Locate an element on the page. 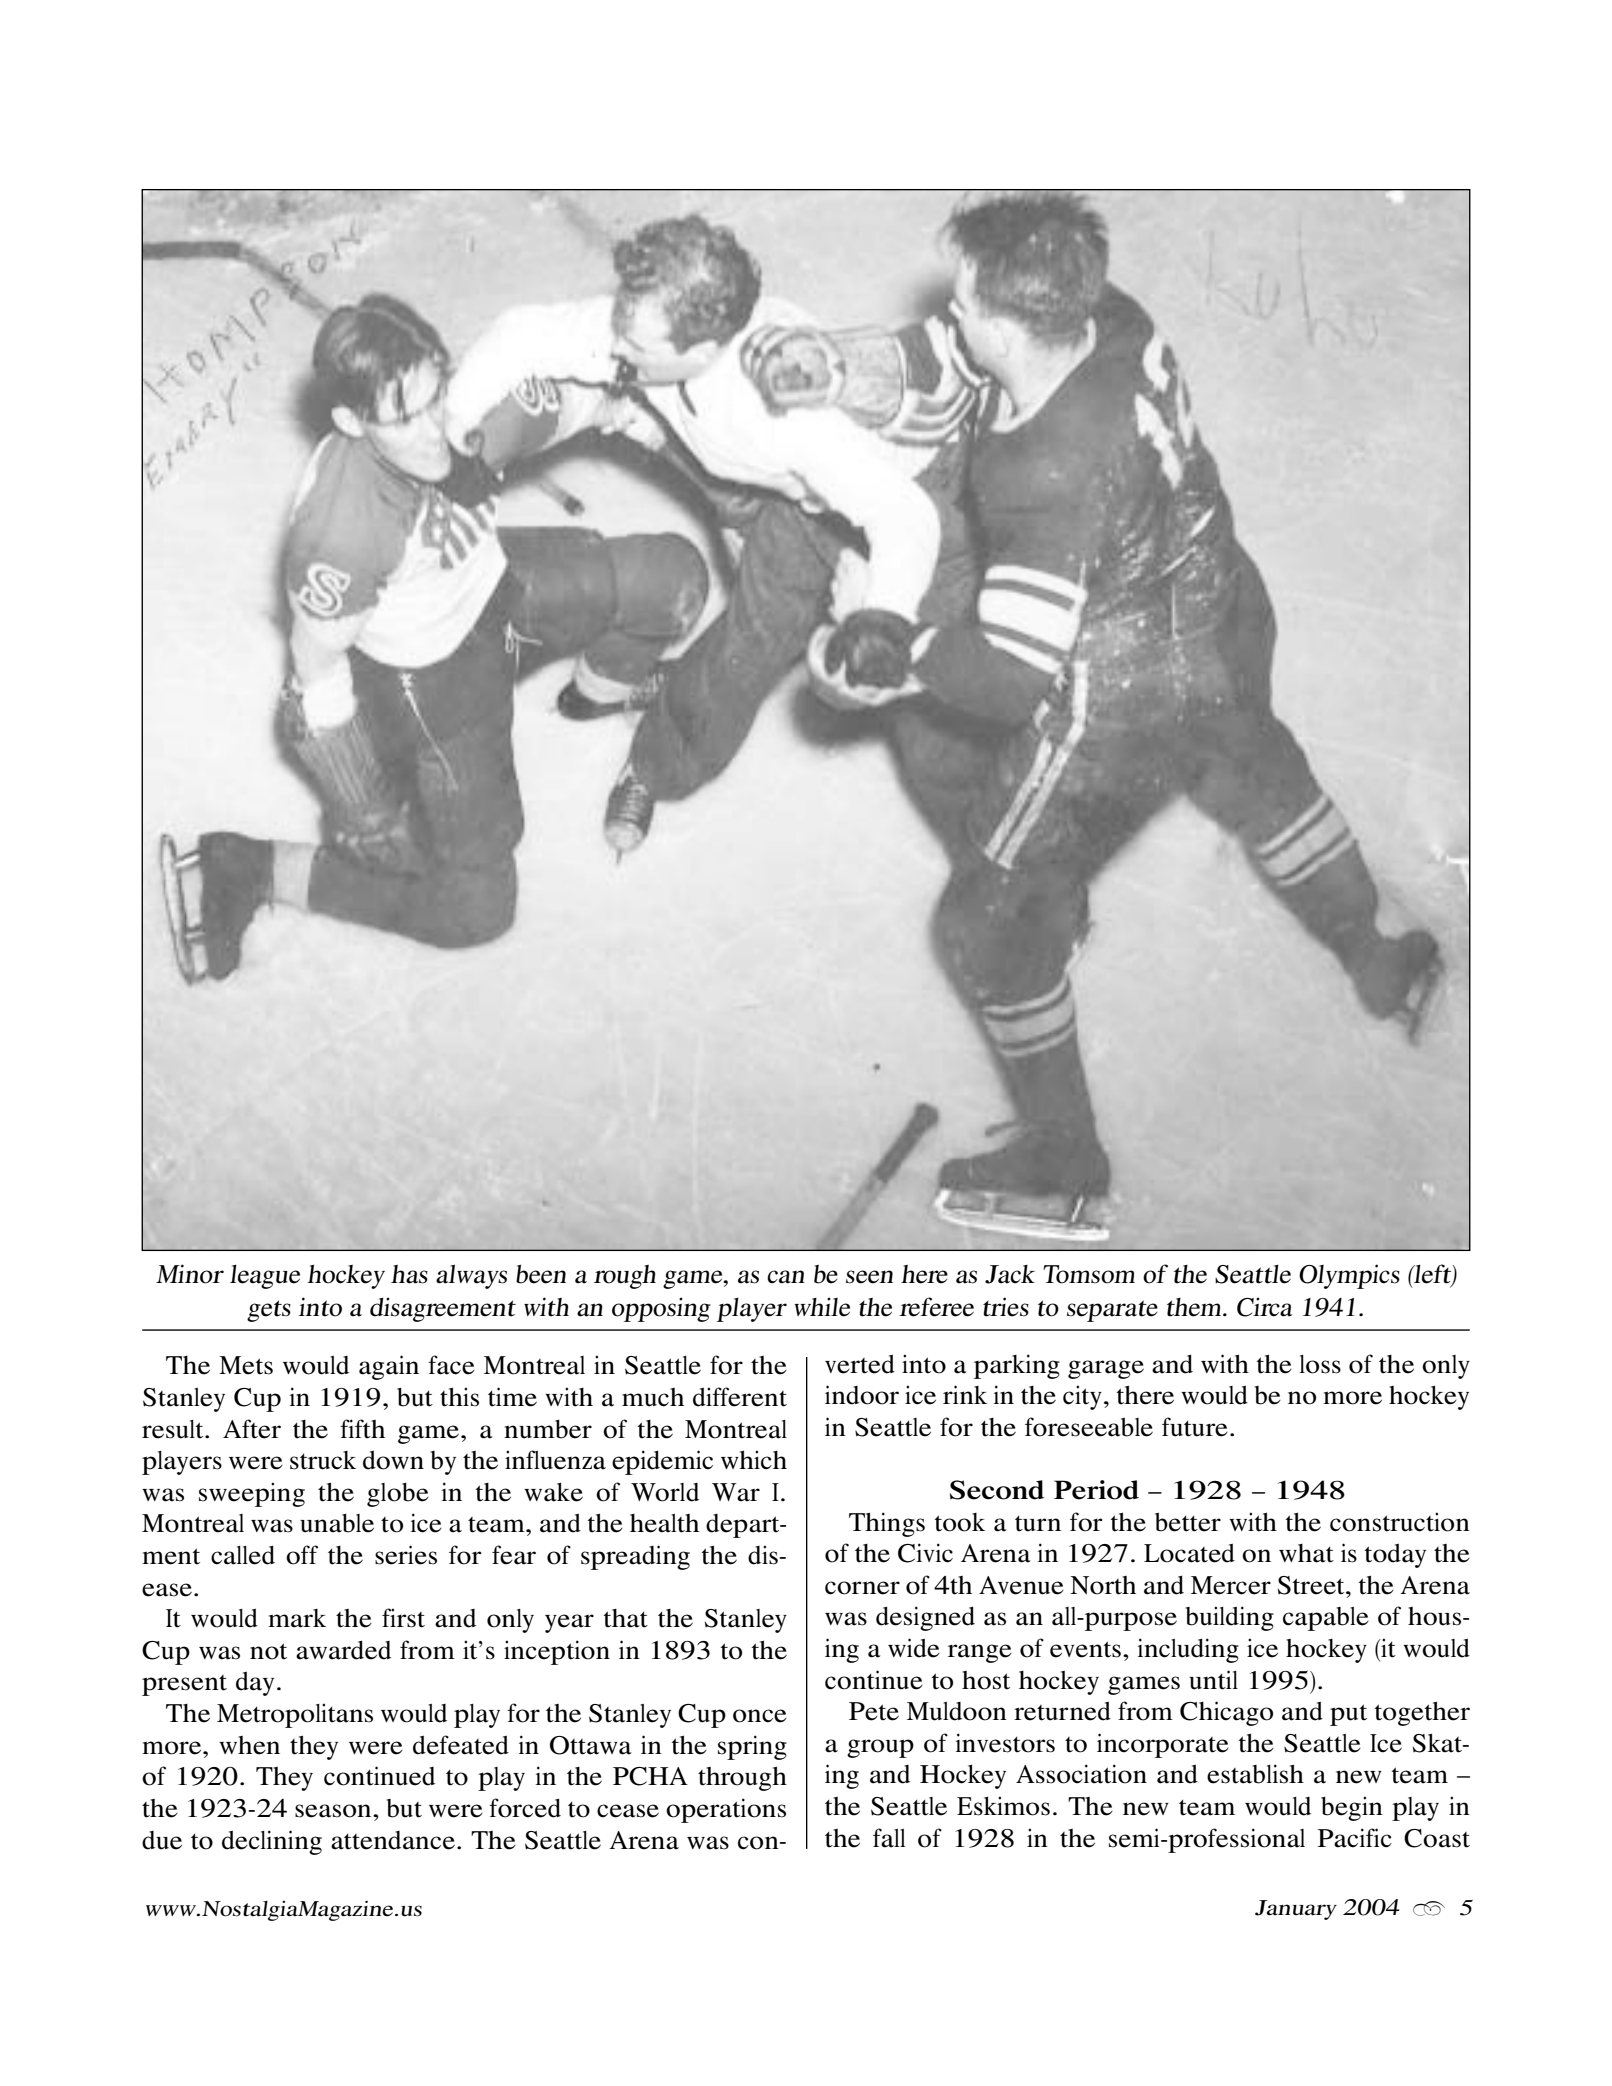  better is located at coordinates (1188, 1522).
